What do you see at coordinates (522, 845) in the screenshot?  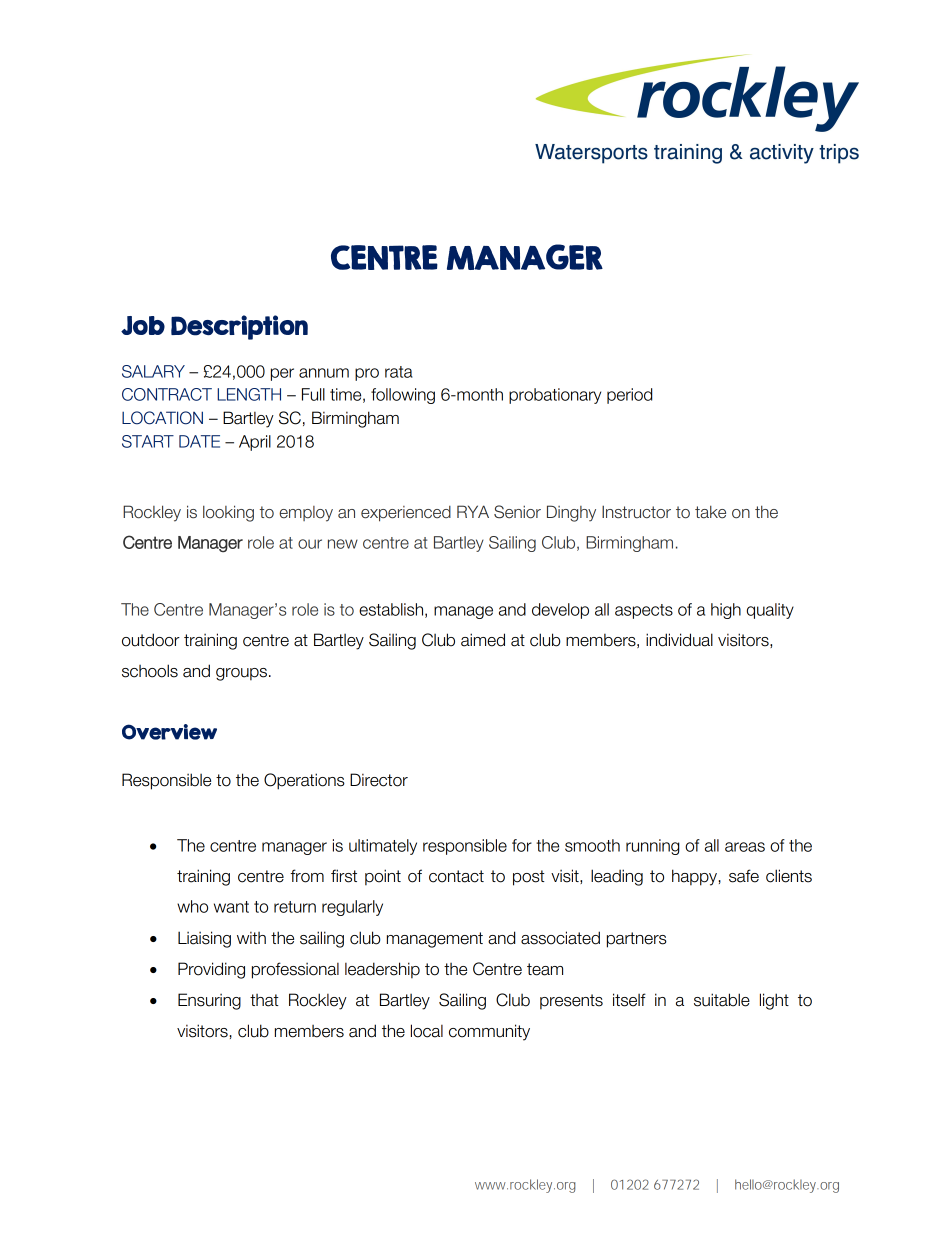 I see `for` at bounding box center [522, 845].
